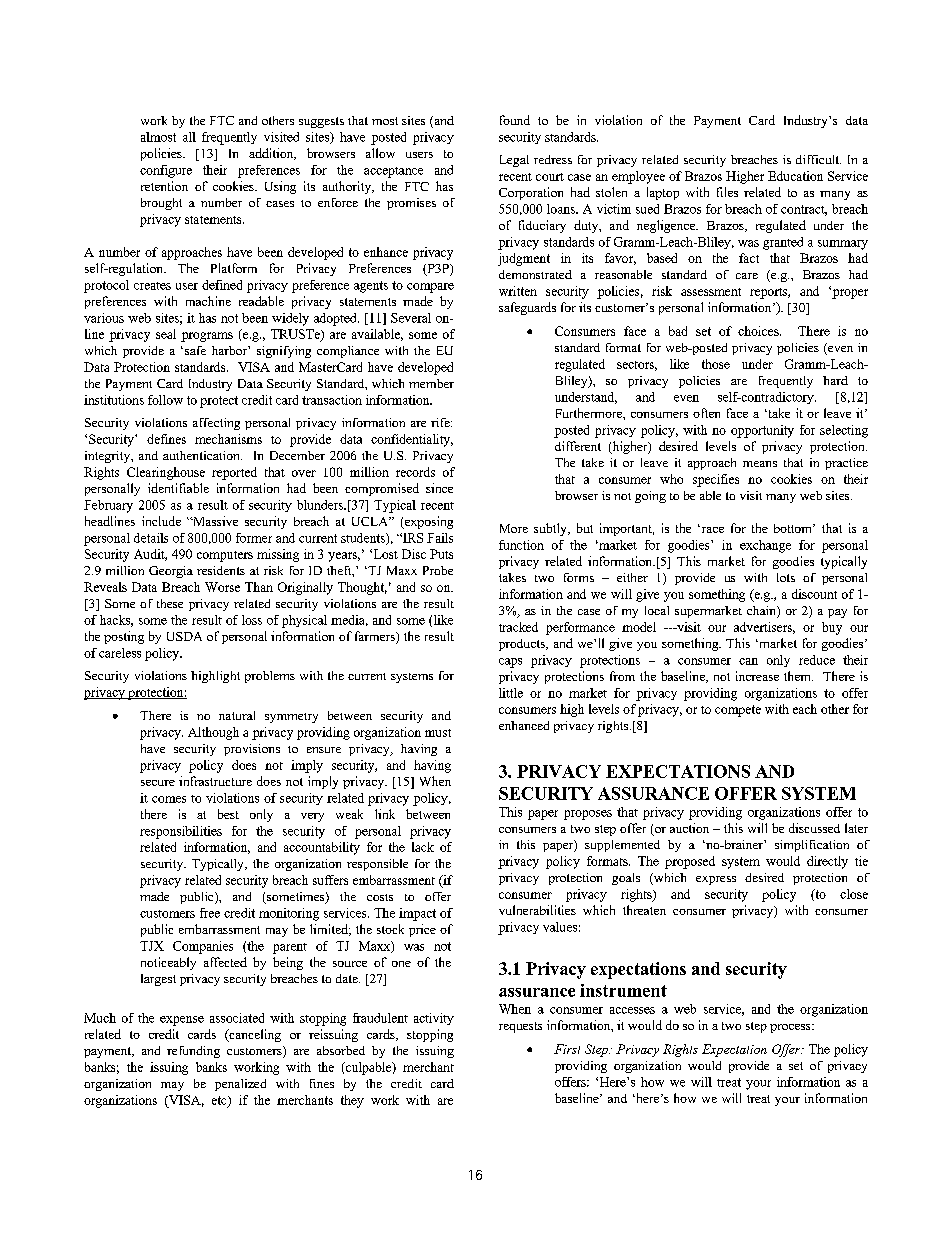 This screenshot has height=1233, width=952. What do you see at coordinates (166, 171) in the screenshot?
I see `configure` at bounding box center [166, 171].
